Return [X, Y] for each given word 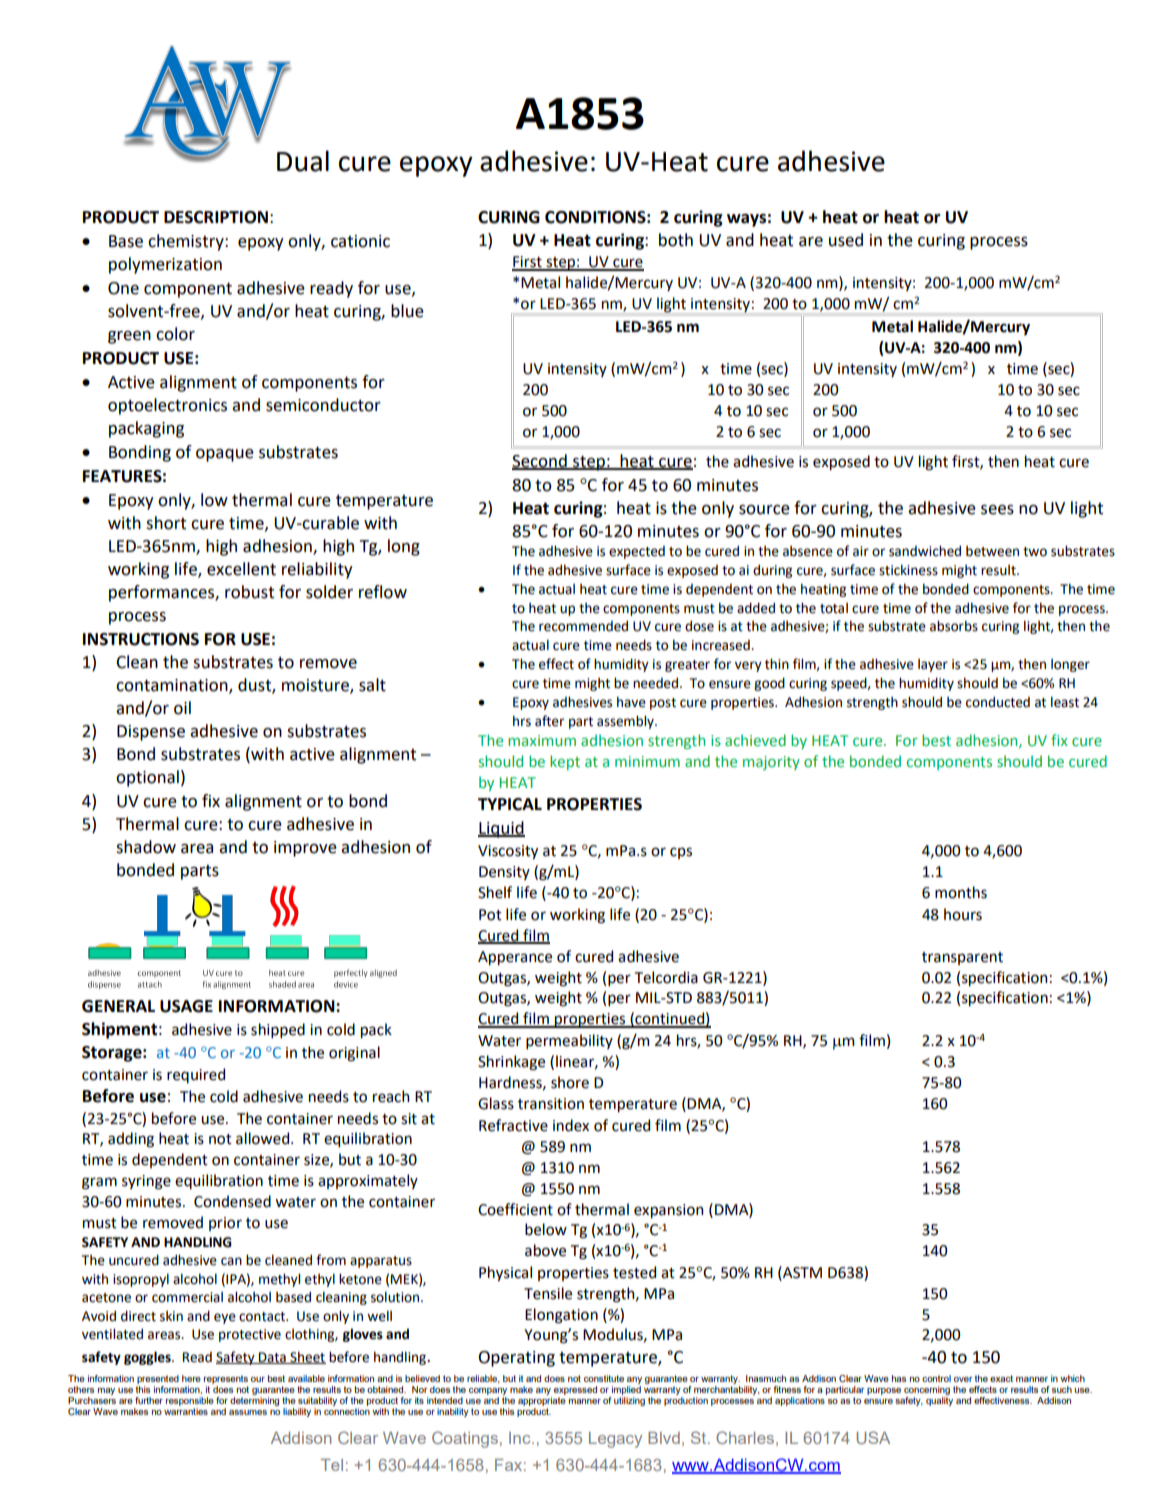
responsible [190, 1401]
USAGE [186, 1006]
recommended [583, 626]
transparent [962, 958]
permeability [569, 1041]
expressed [575, 1390]
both [676, 240]
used [846, 240]
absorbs [954, 626]
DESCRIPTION [216, 217]
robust [249, 592]
